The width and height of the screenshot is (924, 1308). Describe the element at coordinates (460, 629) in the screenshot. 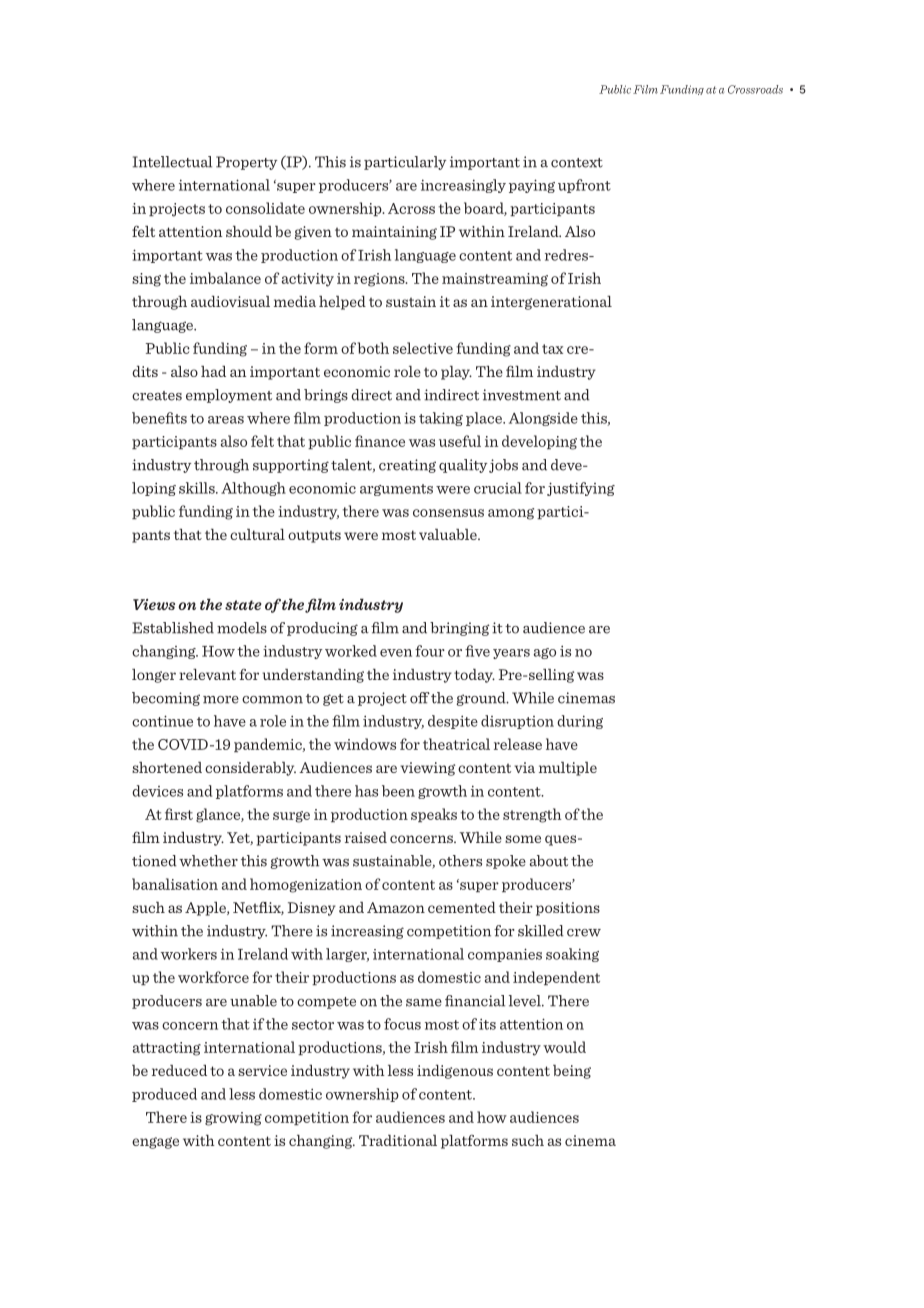

I see `bringing` at that location.
